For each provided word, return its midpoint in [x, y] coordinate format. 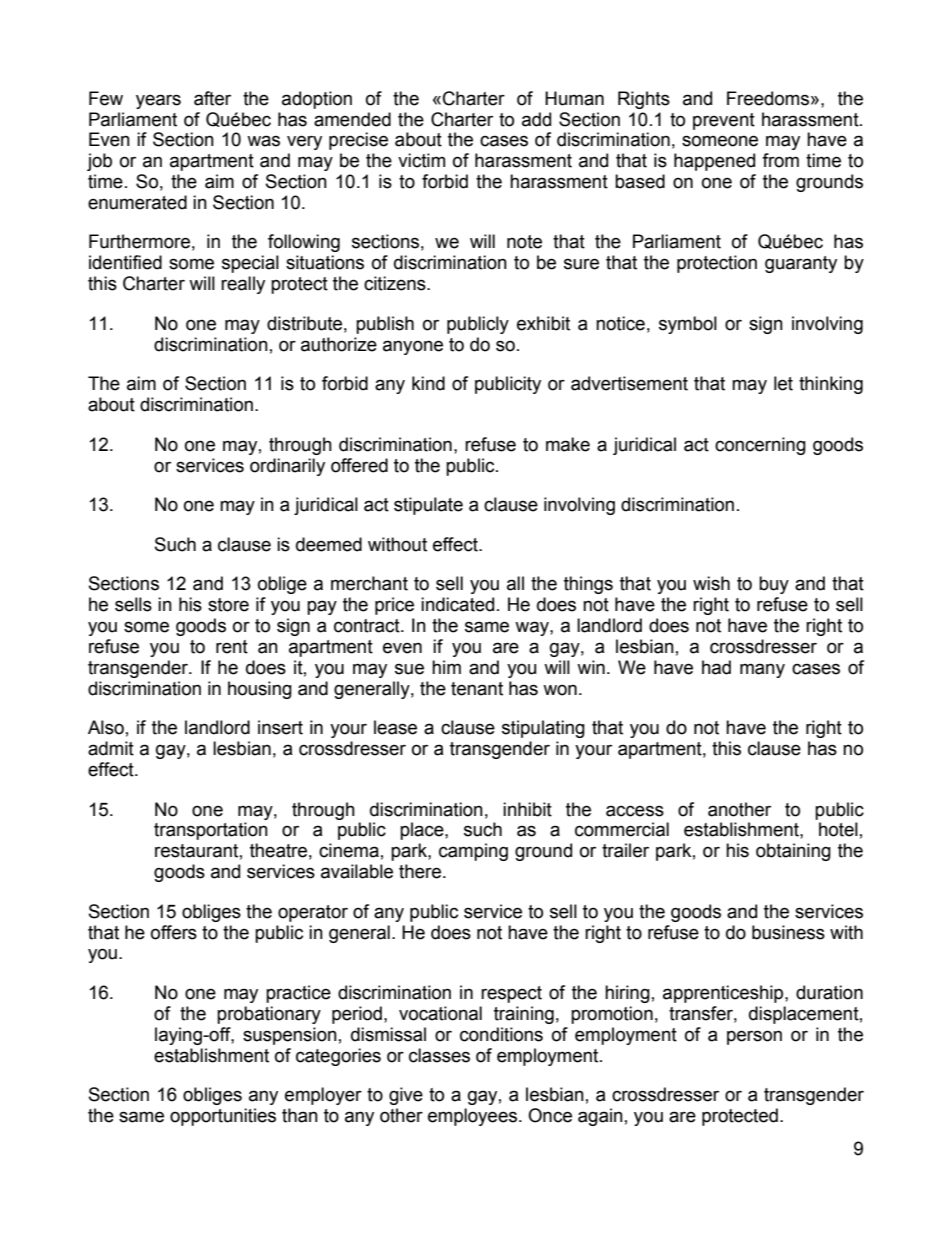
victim [421, 160]
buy [774, 585]
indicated [457, 604]
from [780, 160]
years [158, 101]
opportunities [223, 1117]
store [228, 605]
